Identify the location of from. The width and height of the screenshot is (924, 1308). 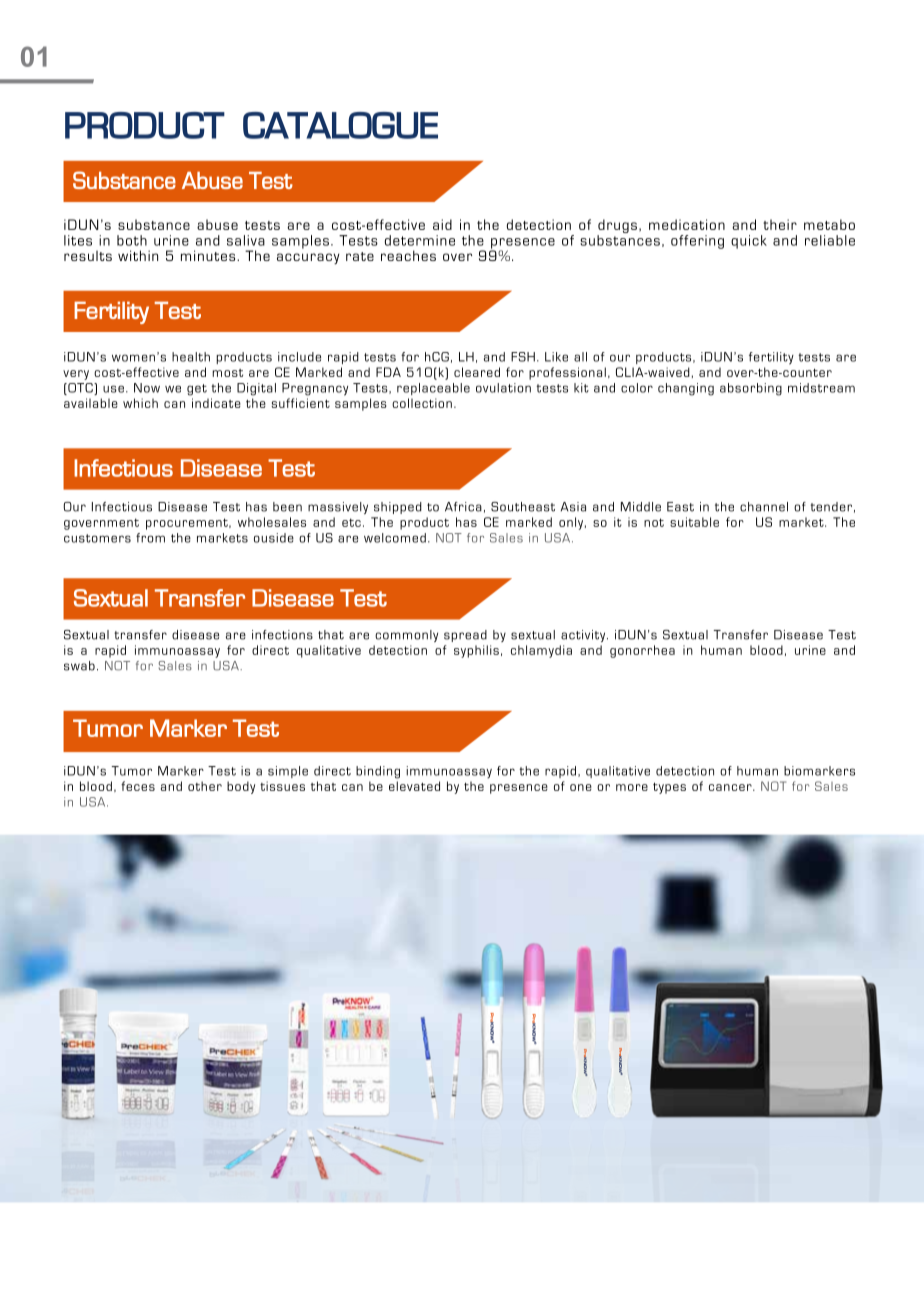
(150, 538).
